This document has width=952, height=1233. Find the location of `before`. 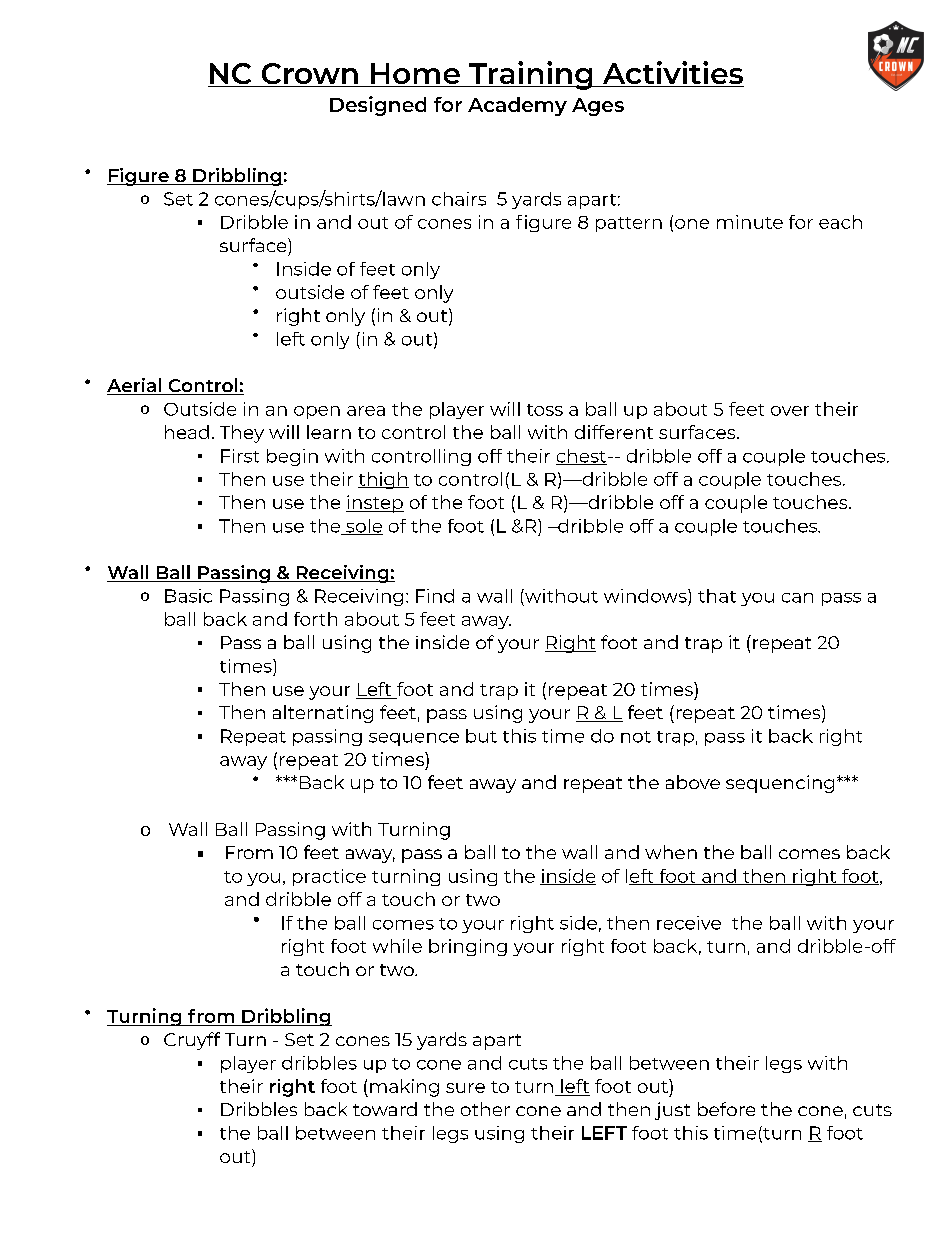

before is located at coordinates (726, 1109).
